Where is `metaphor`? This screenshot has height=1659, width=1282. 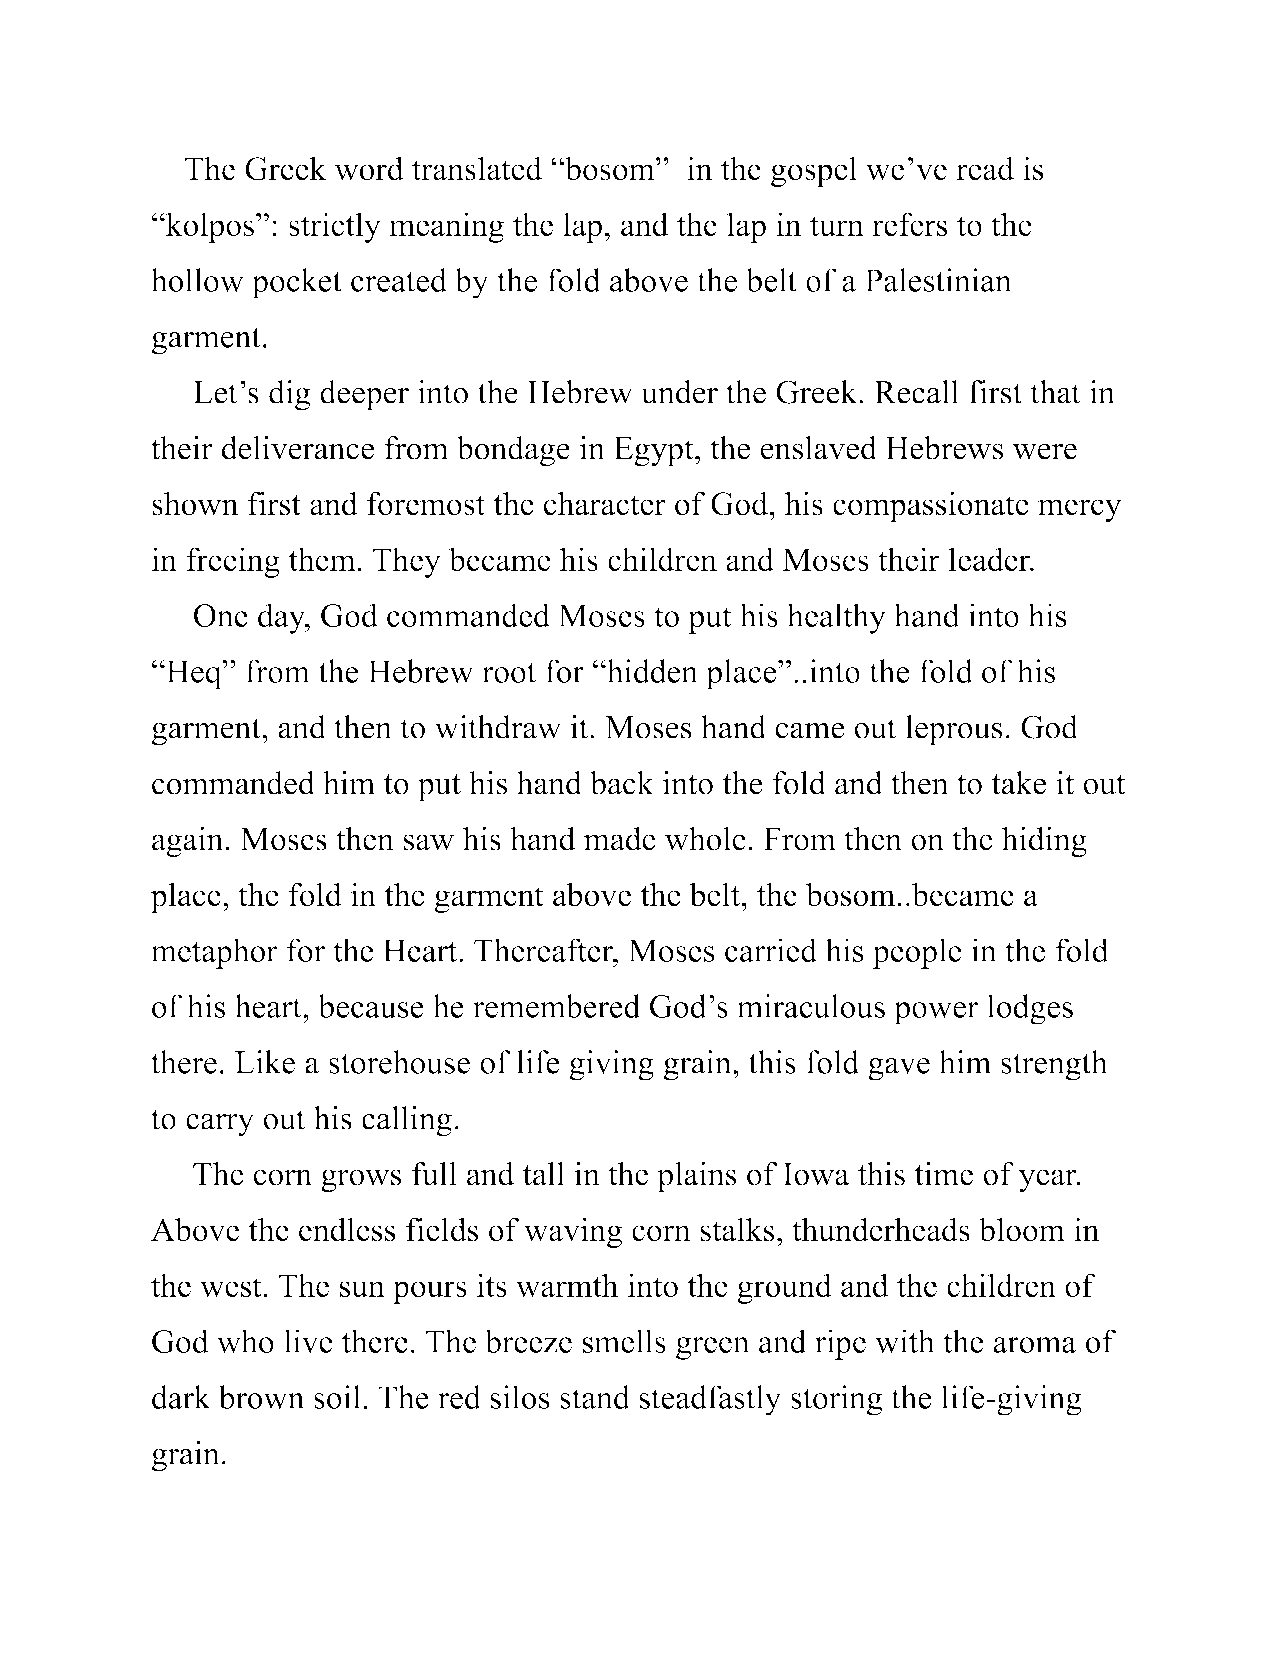
metaphor is located at coordinates (214, 953).
